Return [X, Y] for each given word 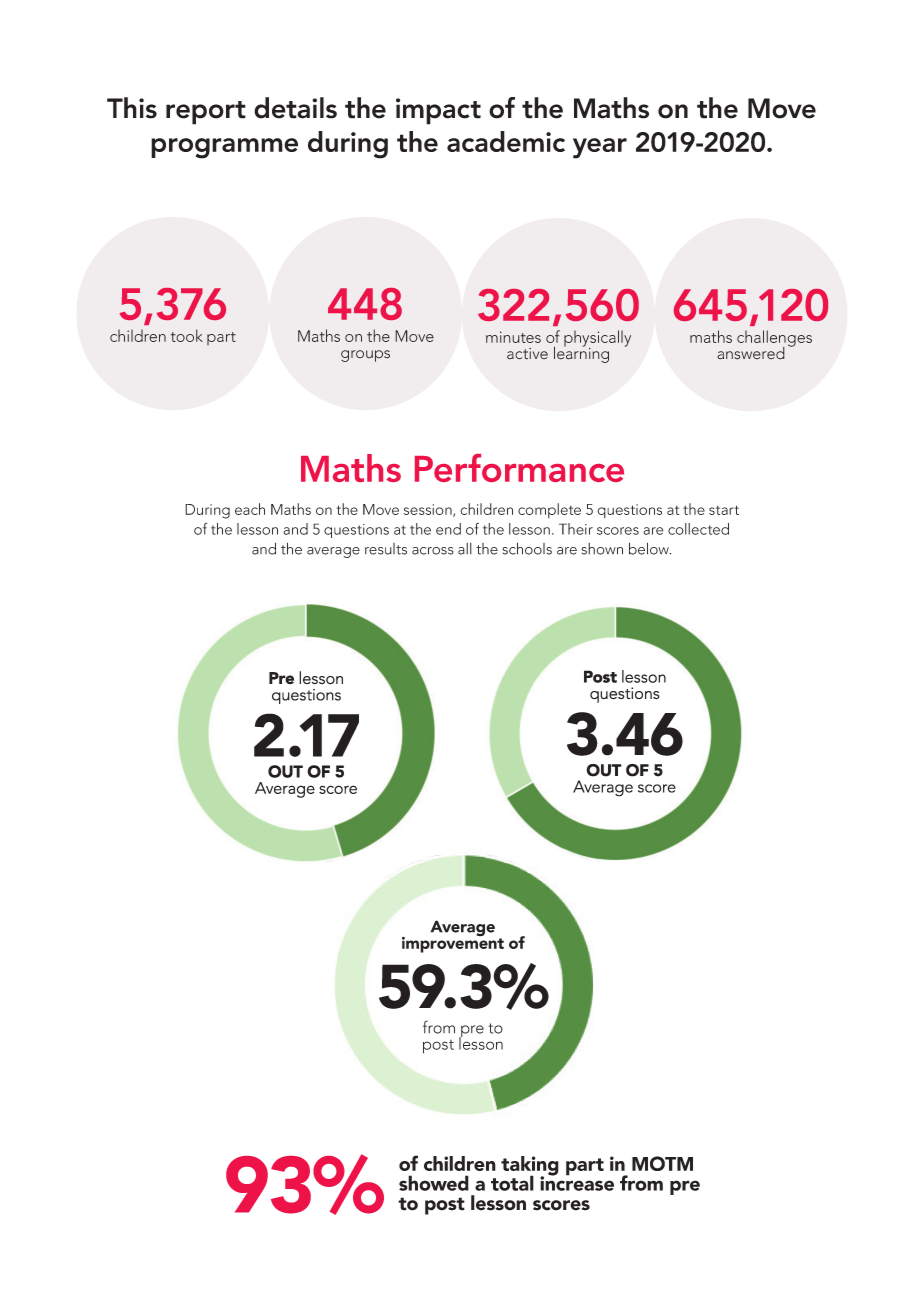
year [600, 148]
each [250, 509]
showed [434, 1183]
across [433, 551]
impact [438, 111]
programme [224, 148]
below [650, 548]
